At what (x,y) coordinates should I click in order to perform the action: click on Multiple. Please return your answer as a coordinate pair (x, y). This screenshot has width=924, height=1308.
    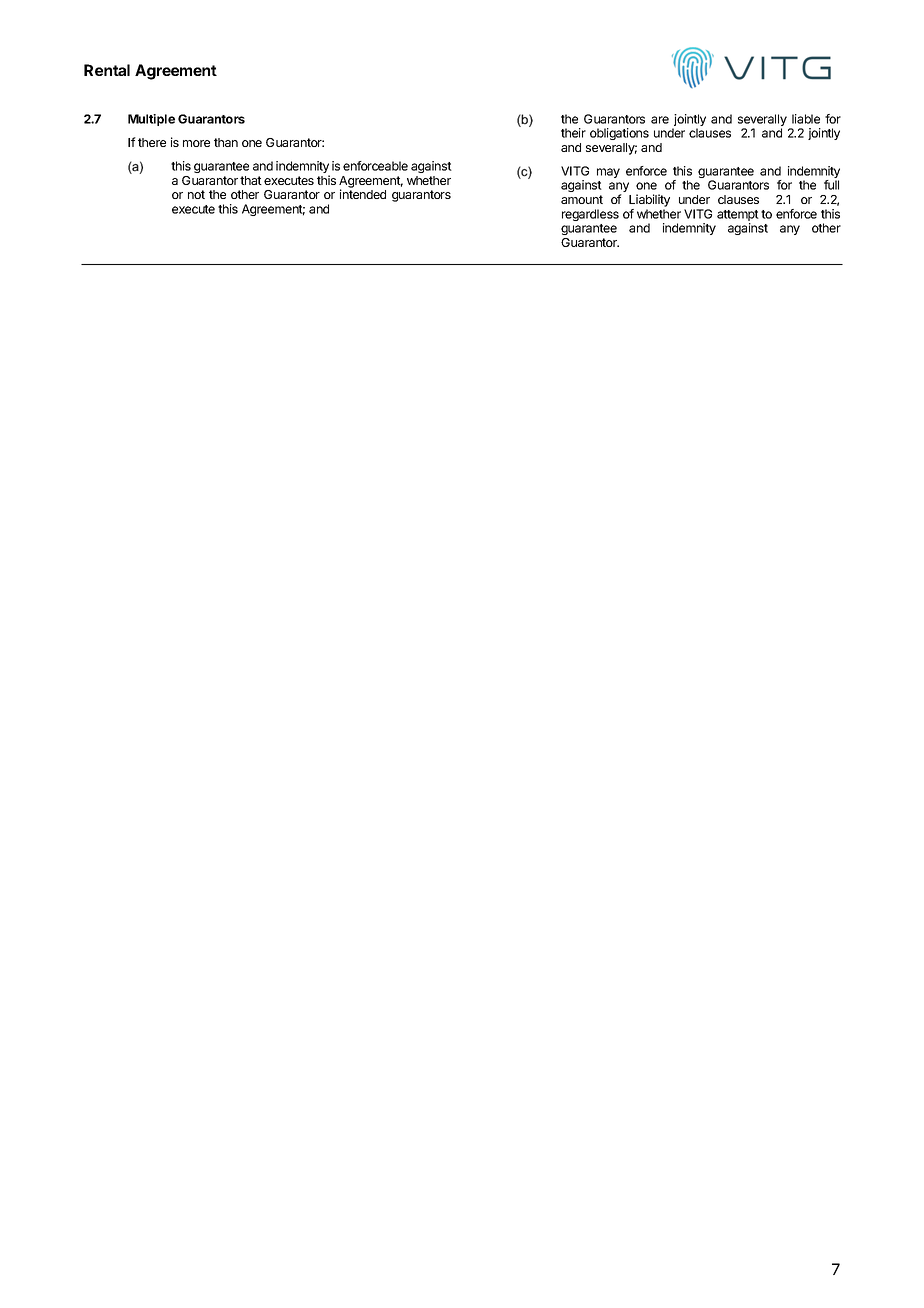
    Looking at the image, I should click on (151, 120).
